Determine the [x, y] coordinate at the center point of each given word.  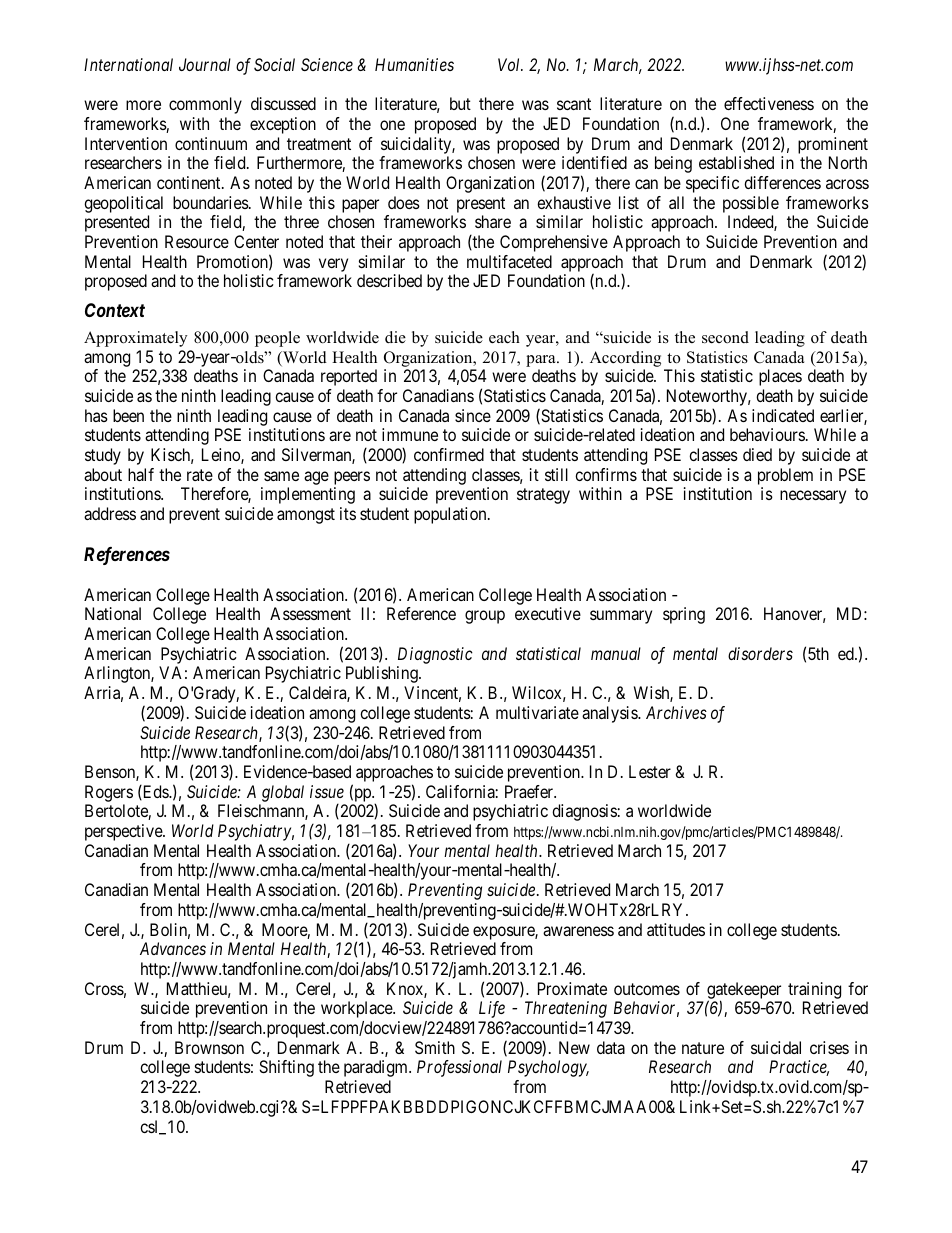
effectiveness [769, 103]
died [757, 454]
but [460, 103]
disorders [760, 653]
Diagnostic [435, 655]
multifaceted [509, 261]
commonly [205, 105]
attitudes [676, 929]
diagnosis [584, 812]
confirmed [449, 454]
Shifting [286, 1068]
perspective [124, 832]
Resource [197, 241]
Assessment [310, 613]
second [725, 337]
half [141, 474]
